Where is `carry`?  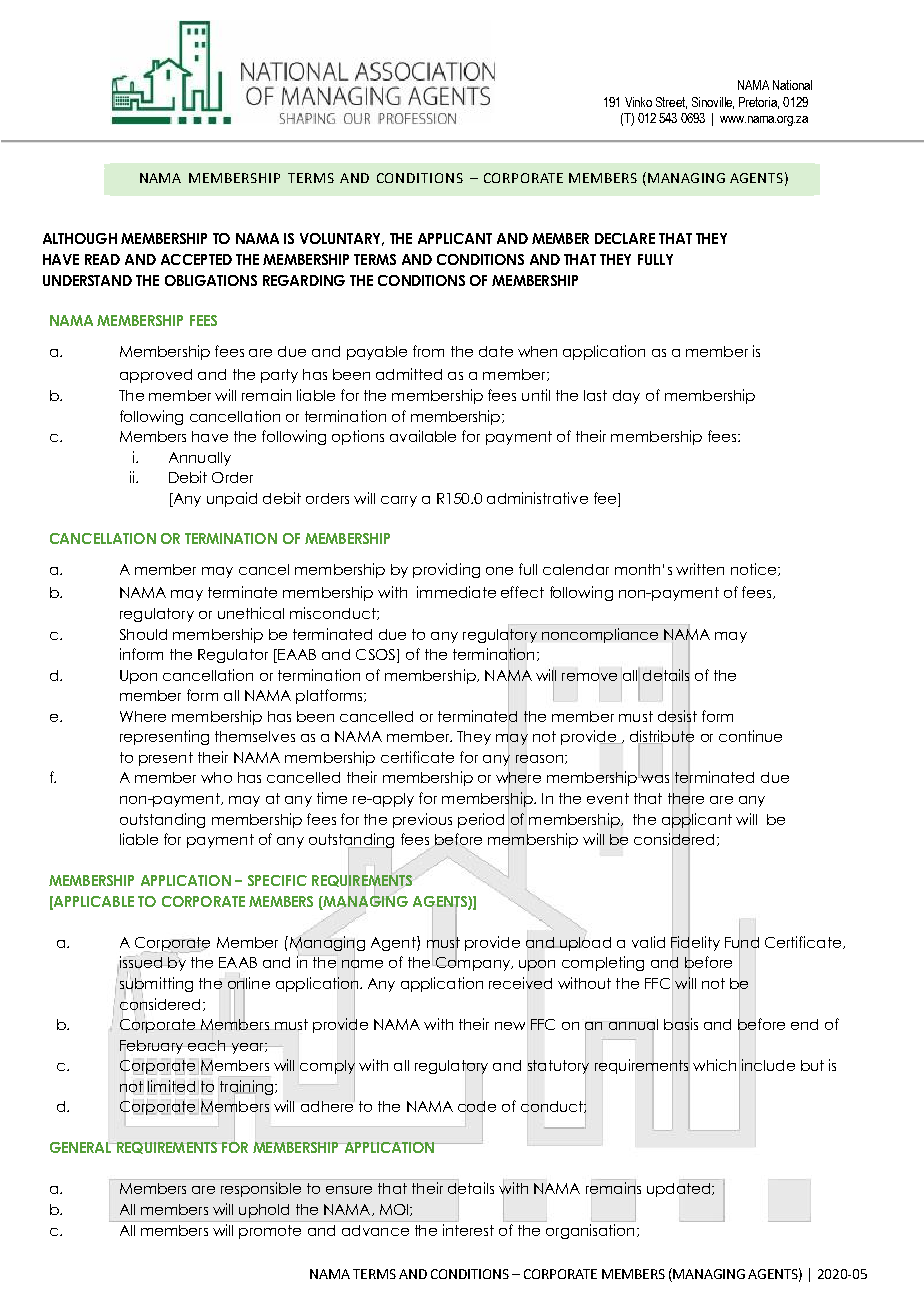 carry is located at coordinates (399, 501).
